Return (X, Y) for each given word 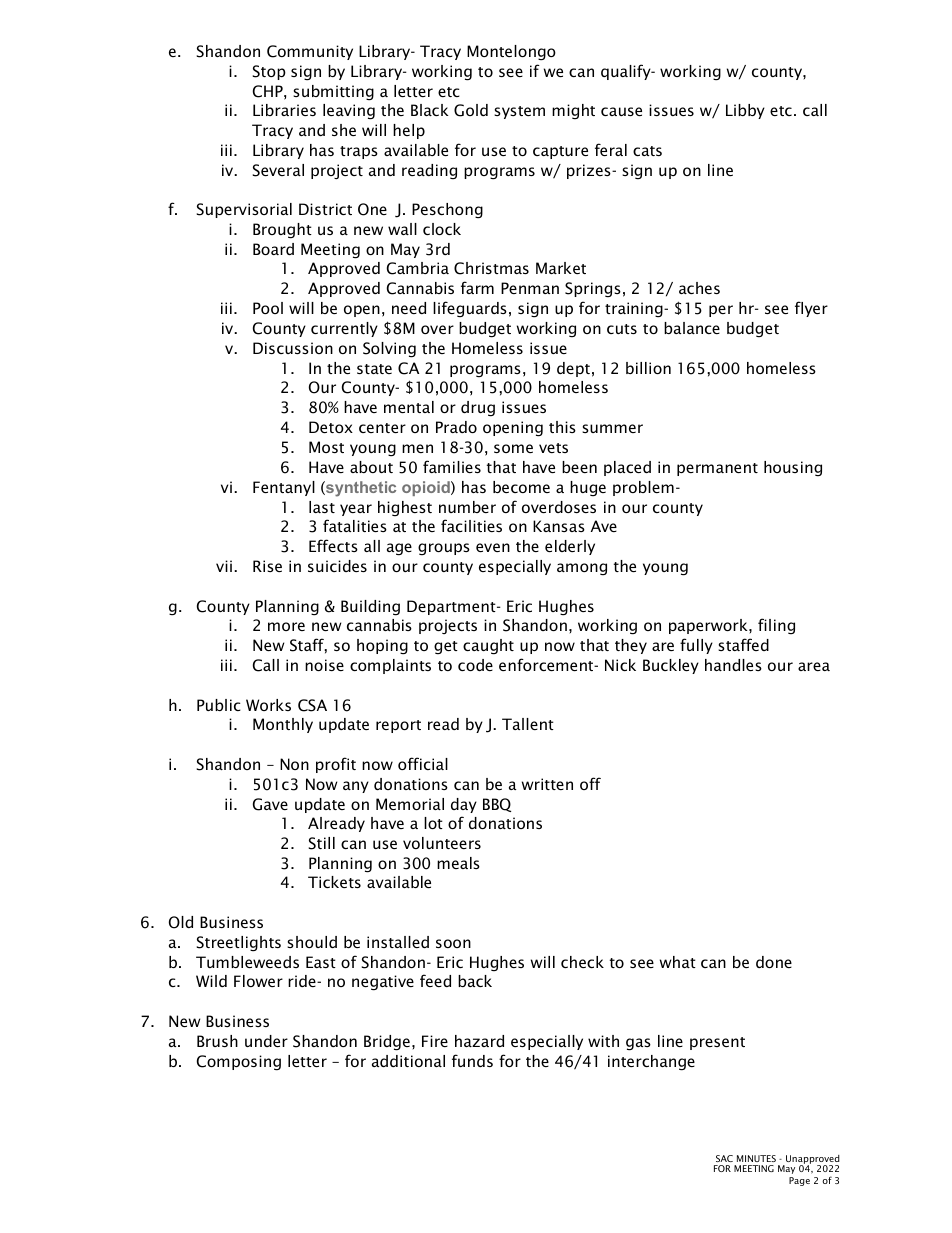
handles (733, 665)
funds (472, 1060)
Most (326, 447)
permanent (717, 469)
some (513, 448)
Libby (745, 111)
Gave (270, 804)
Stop (269, 72)
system (519, 112)
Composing (239, 1063)
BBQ (497, 805)
